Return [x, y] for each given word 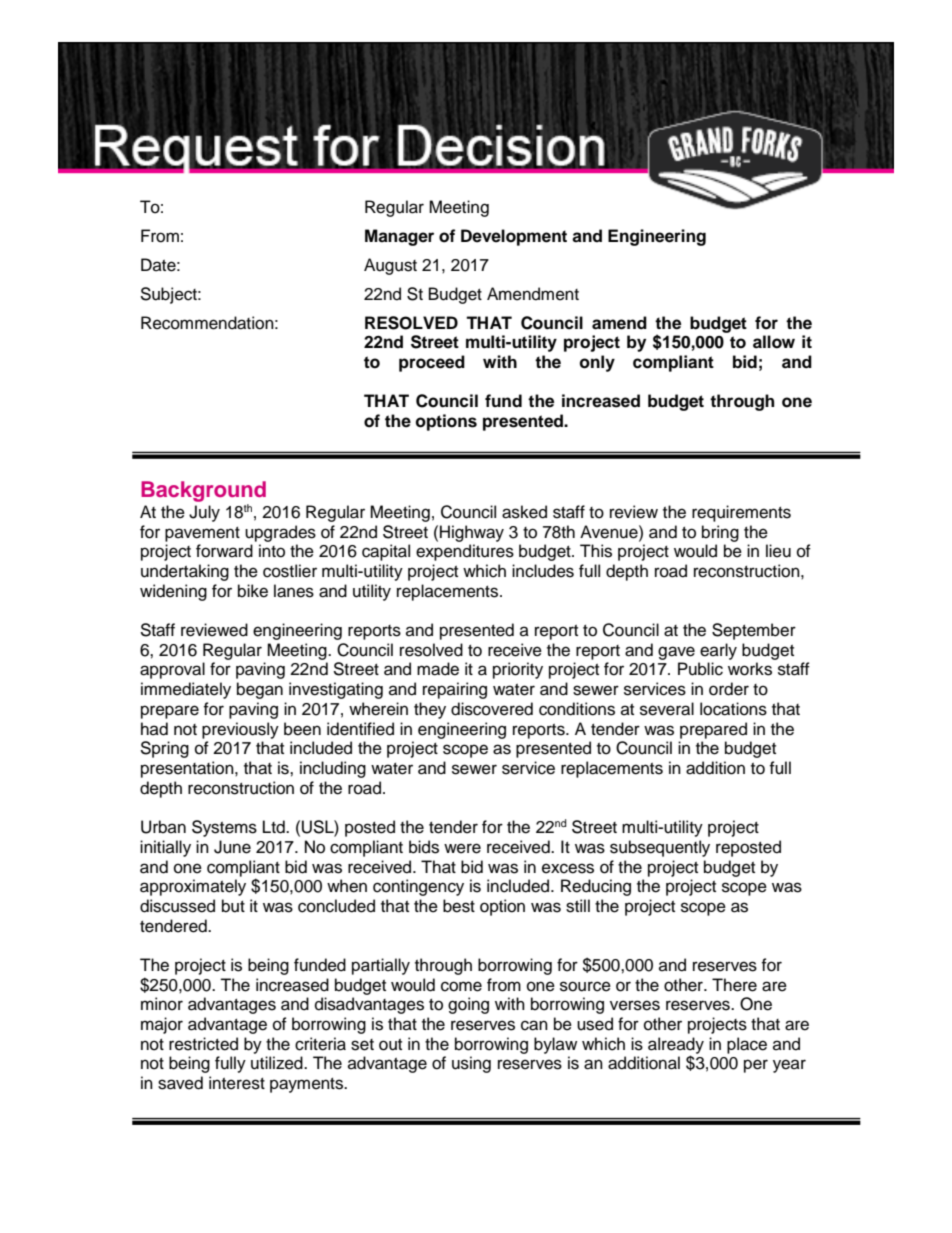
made [438, 669]
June [232, 847]
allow [774, 342]
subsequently [660, 848]
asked [524, 512]
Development [514, 237]
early [718, 651]
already [676, 1046]
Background [203, 493]
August [390, 266]
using [471, 1064]
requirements [741, 513]
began [260, 690]
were [462, 848]
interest [237, 1083]
